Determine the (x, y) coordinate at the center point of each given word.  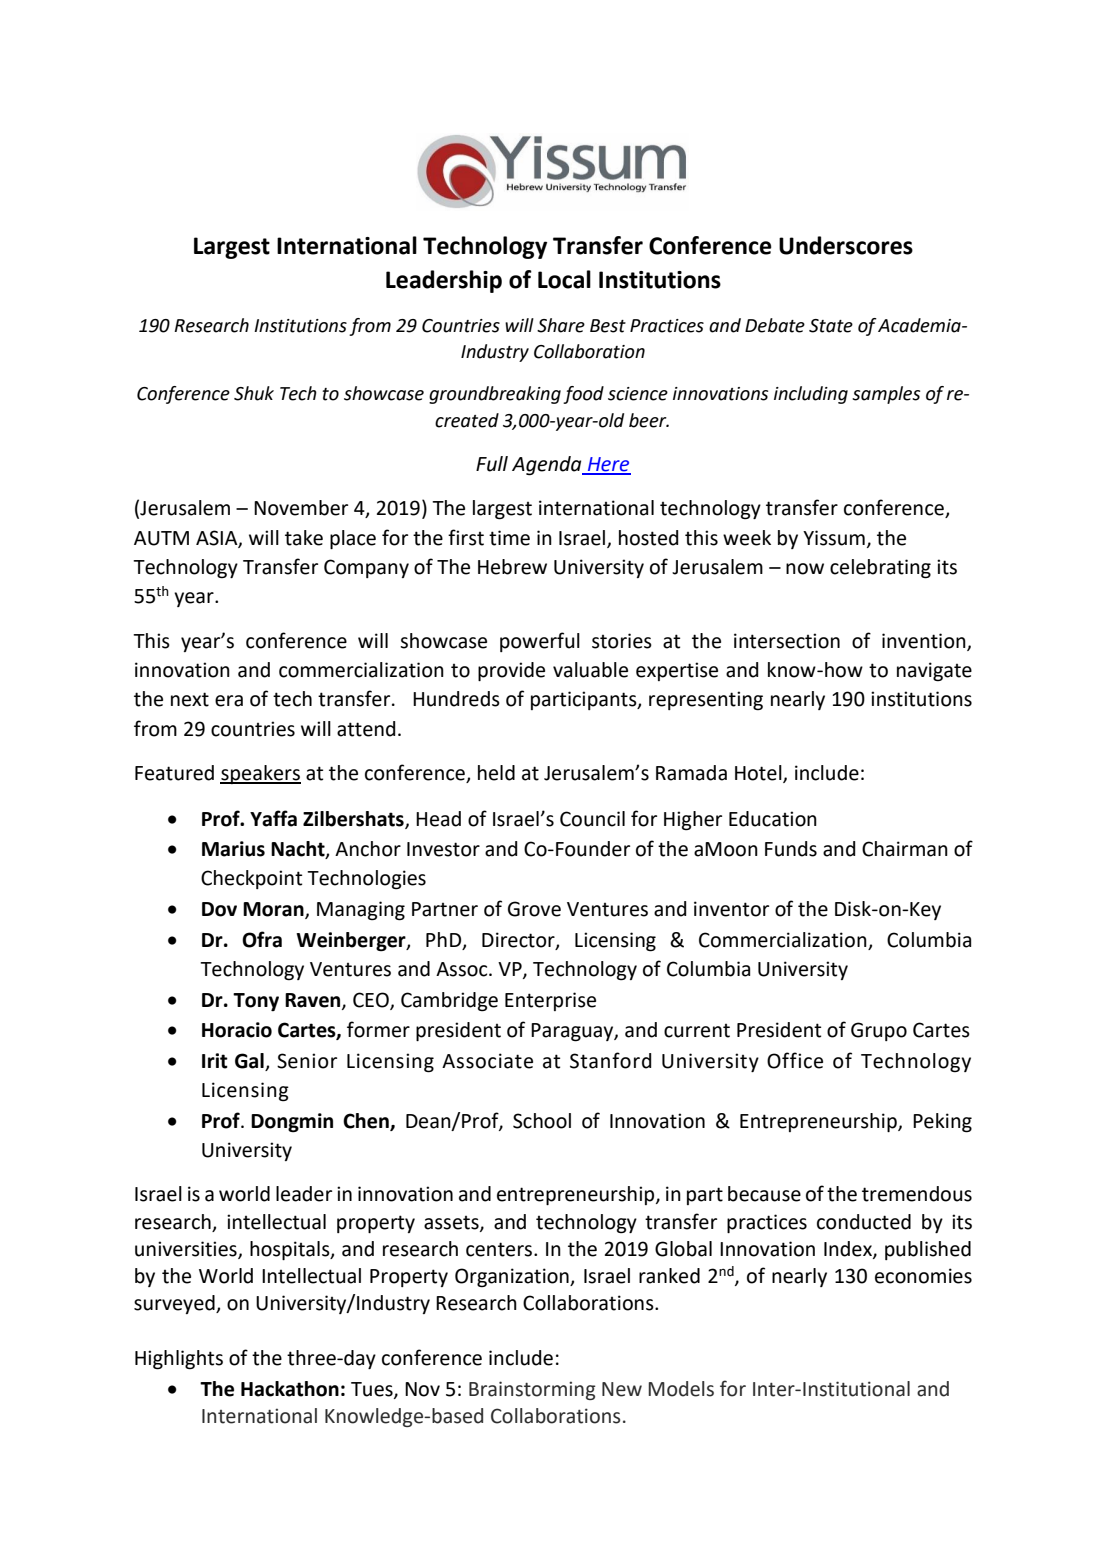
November (301, 508)
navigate (934, 672)
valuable (590, 670)
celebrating (880, 569)
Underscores (846, 245)
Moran (274, 910)
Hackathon (290, 1389)
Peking (942, 1123)
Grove (534, 909)
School (542, 1121)
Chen (367, 1122)
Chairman (905, 849)
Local (564, 279)
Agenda (548, 466)
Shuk (254, 393)
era (229, 701)
